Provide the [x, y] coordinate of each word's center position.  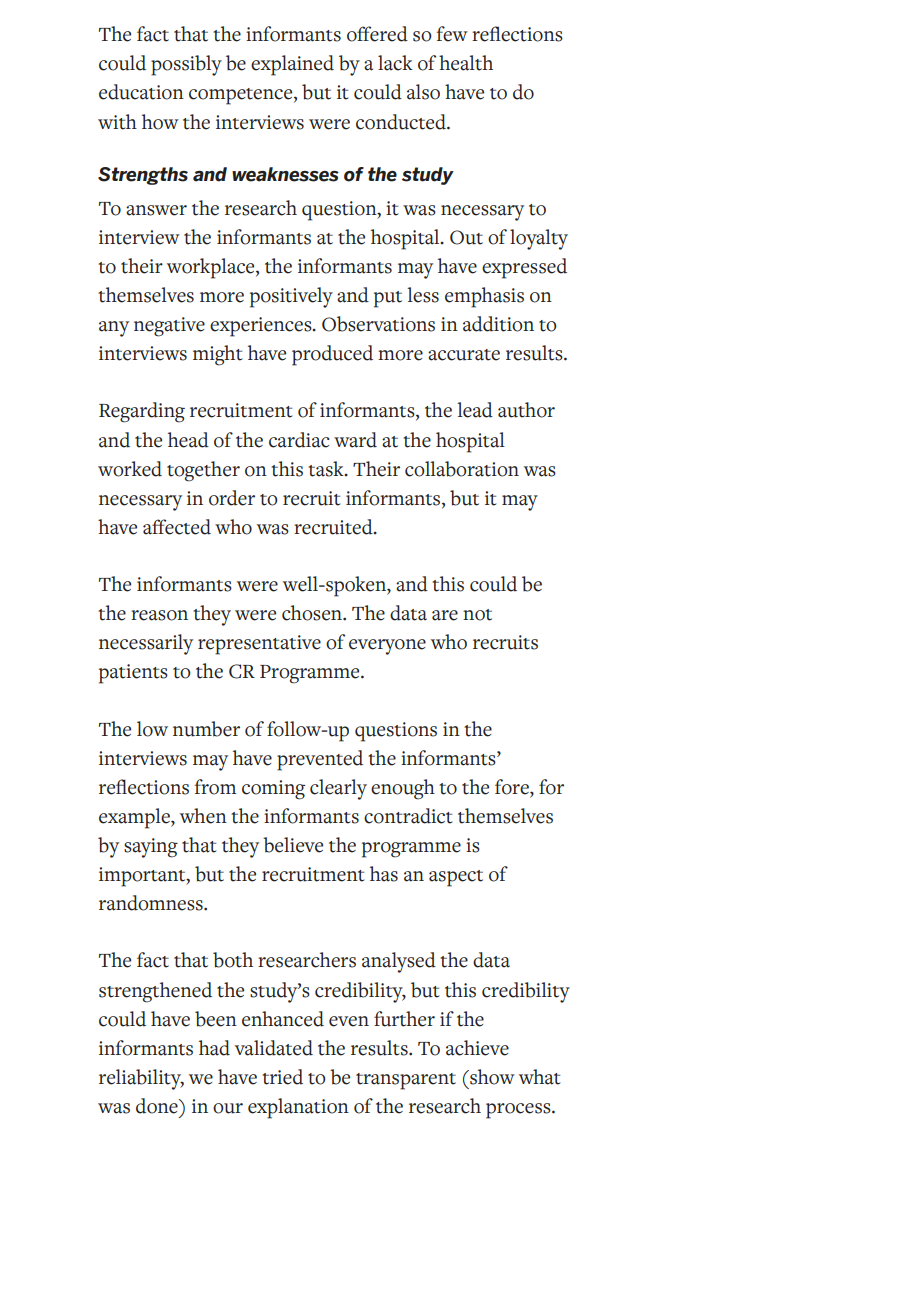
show [491, 1077]
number [206, 729]
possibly [186, 65]
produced [332, 355]
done [158, 1106]
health [466, 63]
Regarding [142, 412]
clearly [338, 789]
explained [292, 65]
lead [475, 410]
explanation [298, 1108]
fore [513, 788]
